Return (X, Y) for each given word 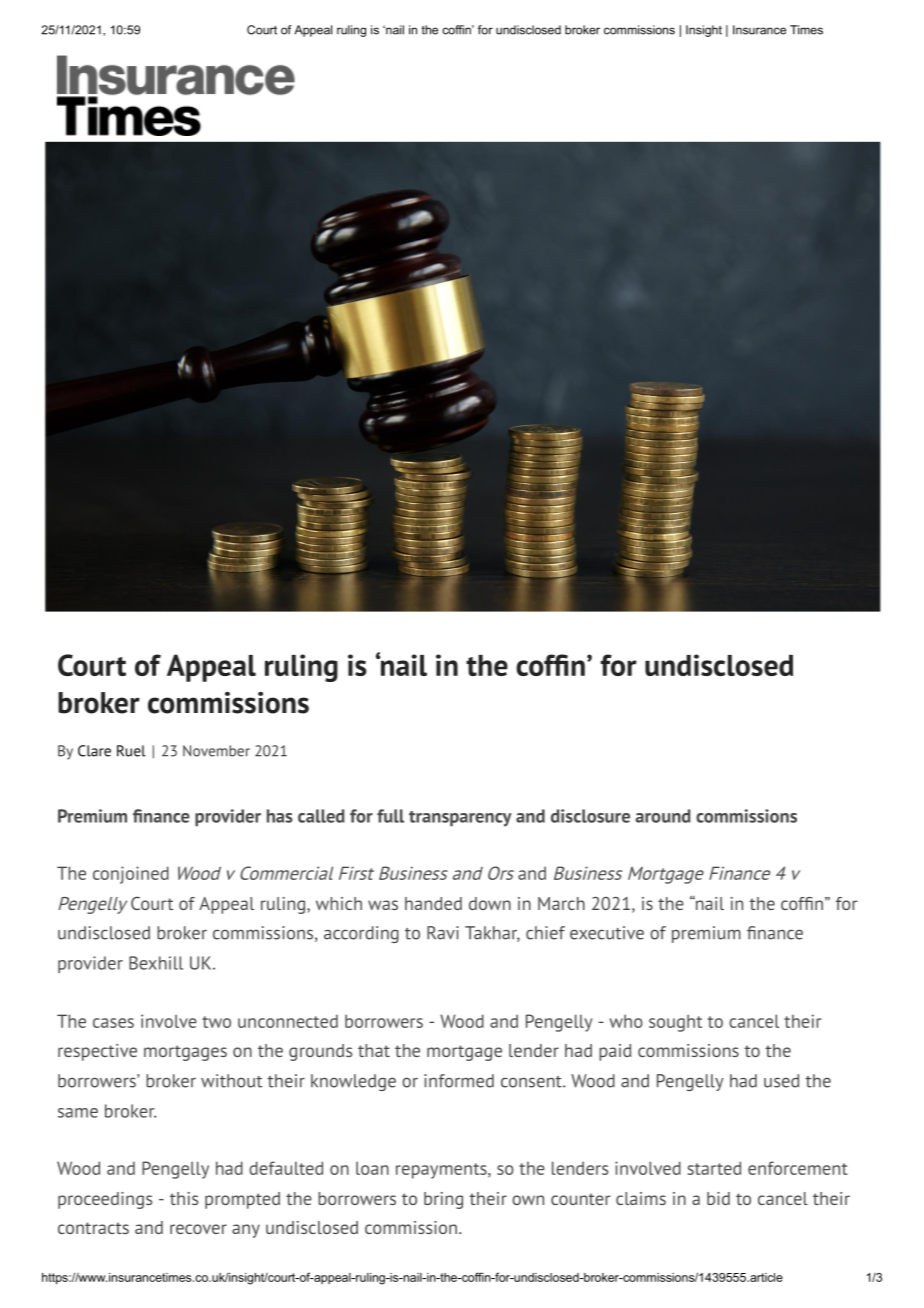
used (781, 1081)
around (663, 816)
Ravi (443, 933)
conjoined (131, 875)
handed (433, 903)
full (390, 816)
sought (675, 1023)
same (78, 1113)
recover (198, 1229)
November (216, 751)
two (216, 1022)
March (561, 903)
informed (459, 1081)
